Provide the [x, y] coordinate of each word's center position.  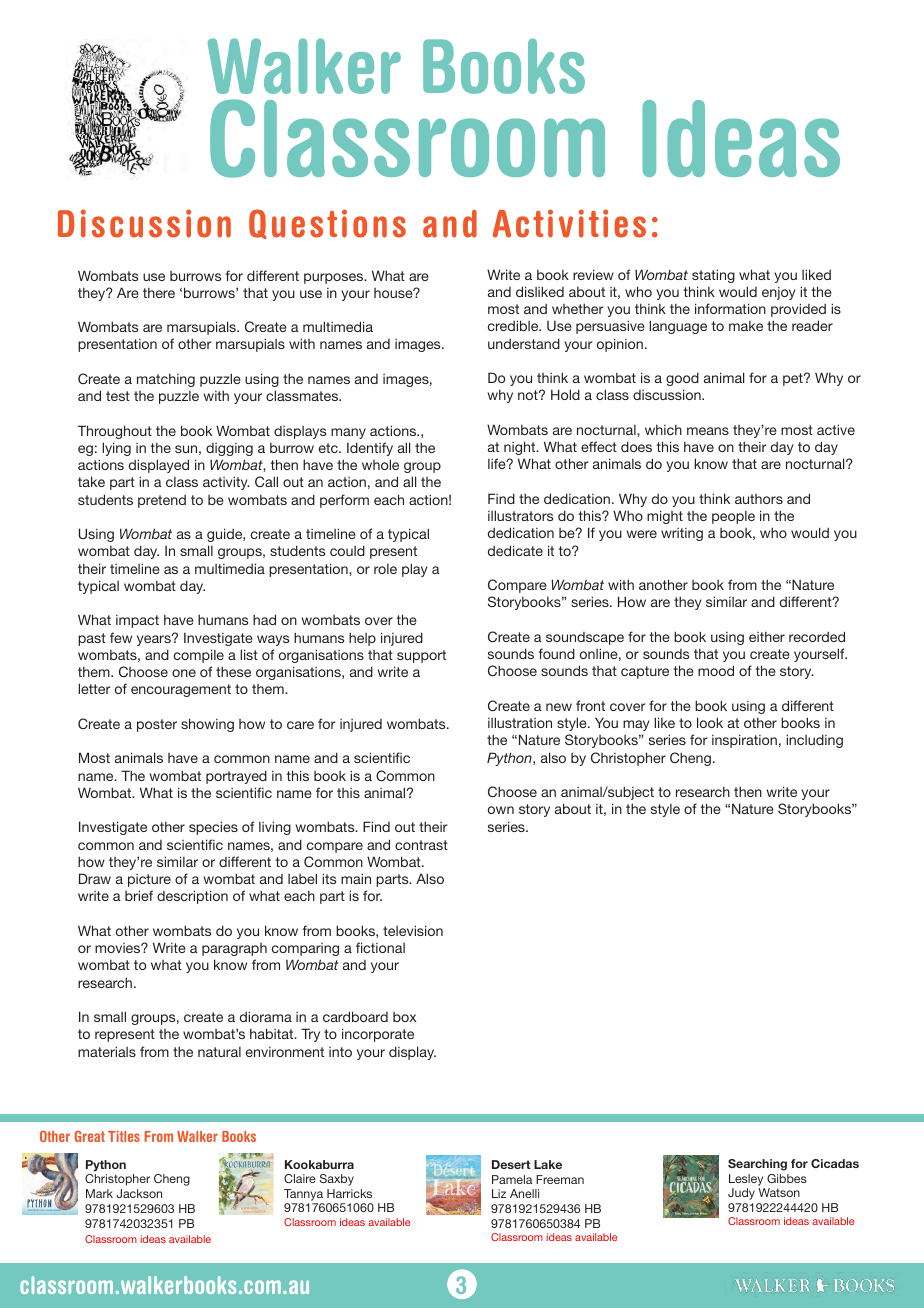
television [413, 930]
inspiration [744, 741]
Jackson [139, 1193]
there [159, 292]
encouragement [181, 690]
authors [759, 499]
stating [713, 276]
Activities [569, 223]
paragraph [234, 949]
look [710, 722]
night [521, 448]
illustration [520, 722]
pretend [162, 501]
